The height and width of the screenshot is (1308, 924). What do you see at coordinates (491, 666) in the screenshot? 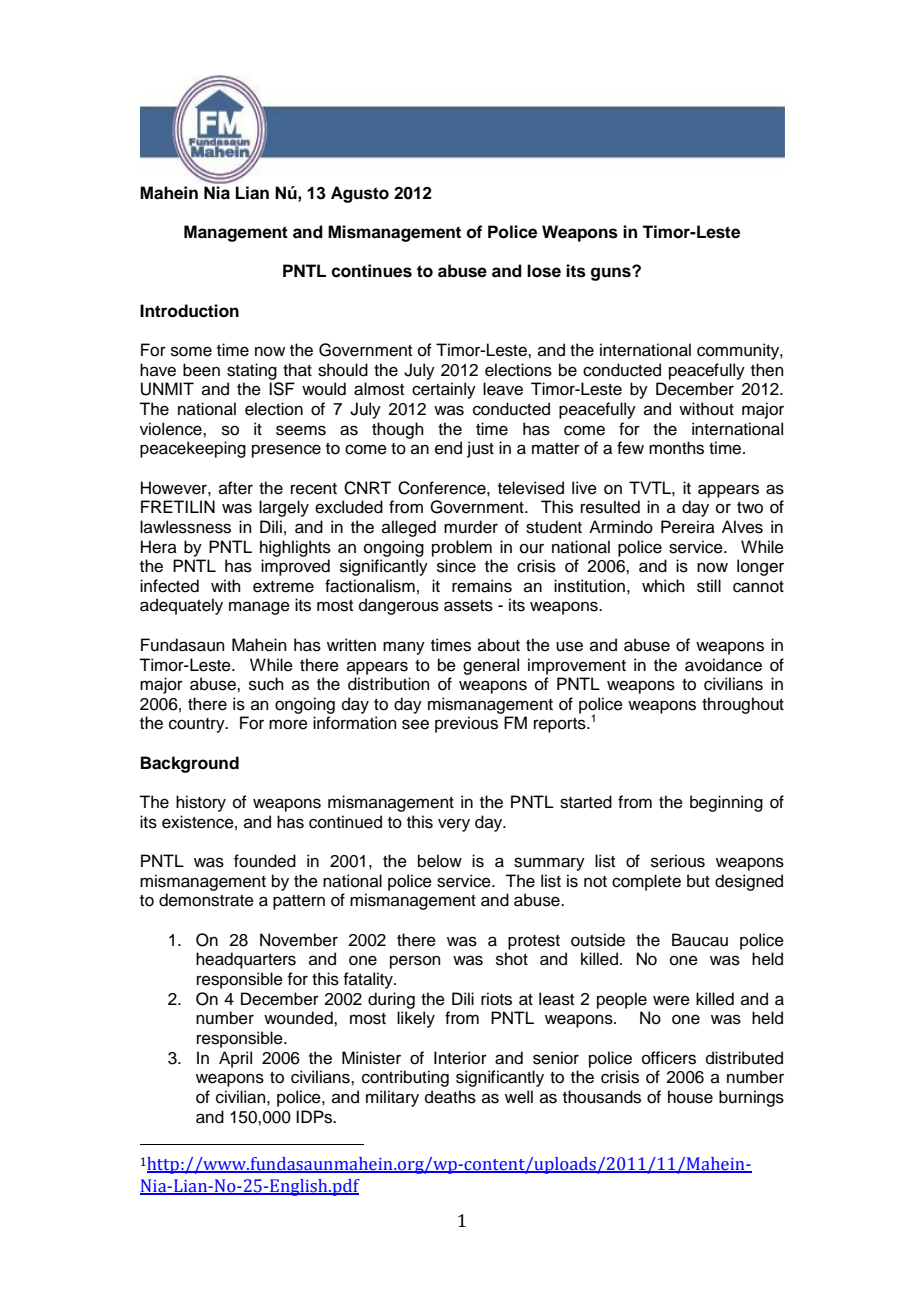
I see `general` at bounding box center [491, 666].
